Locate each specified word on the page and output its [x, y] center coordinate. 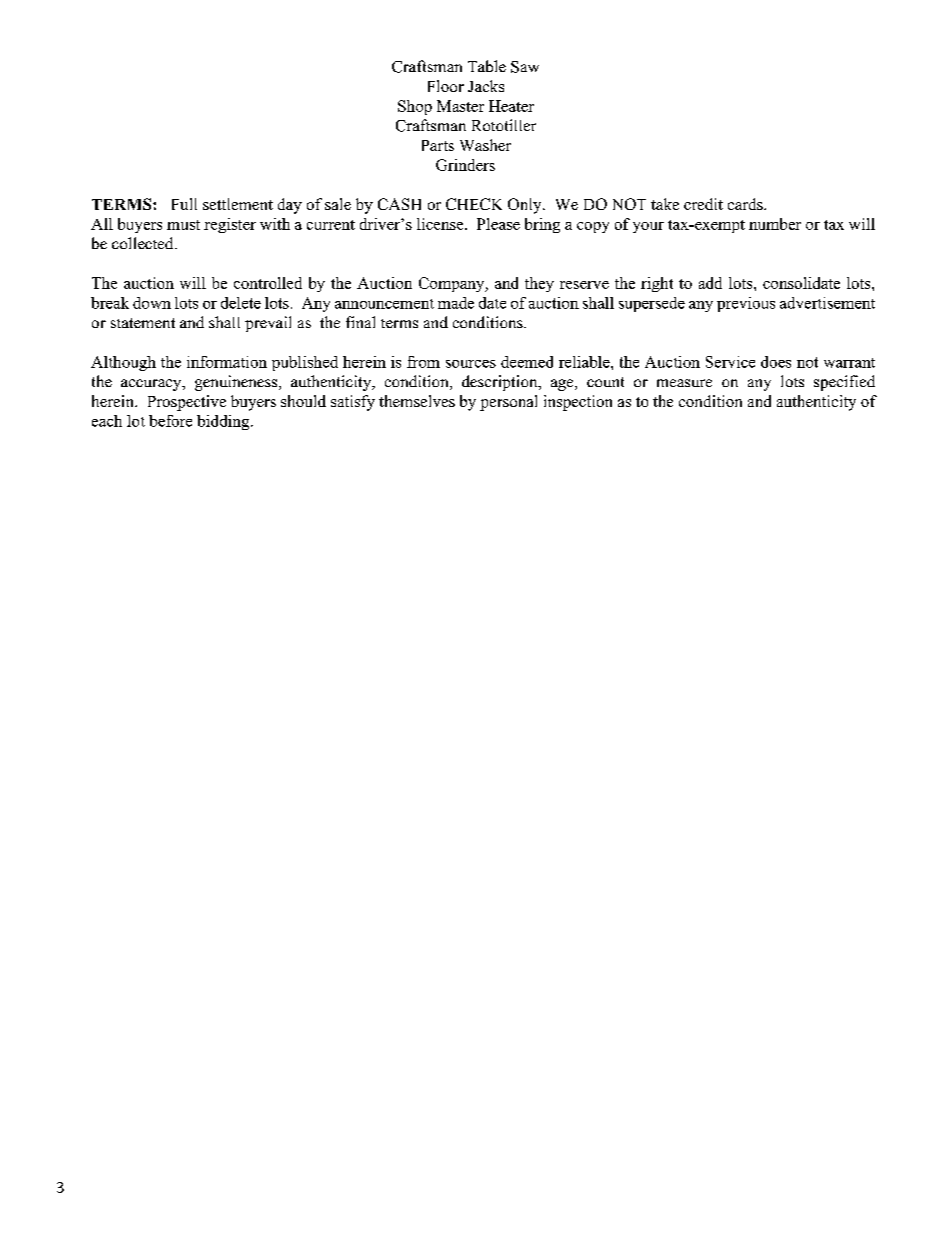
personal [508, 403]
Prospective [187, 403]
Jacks [486, 86]
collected [144, 243]
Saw [525, 67]
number [775, 224]
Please [498, 224]
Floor [446, 86]
